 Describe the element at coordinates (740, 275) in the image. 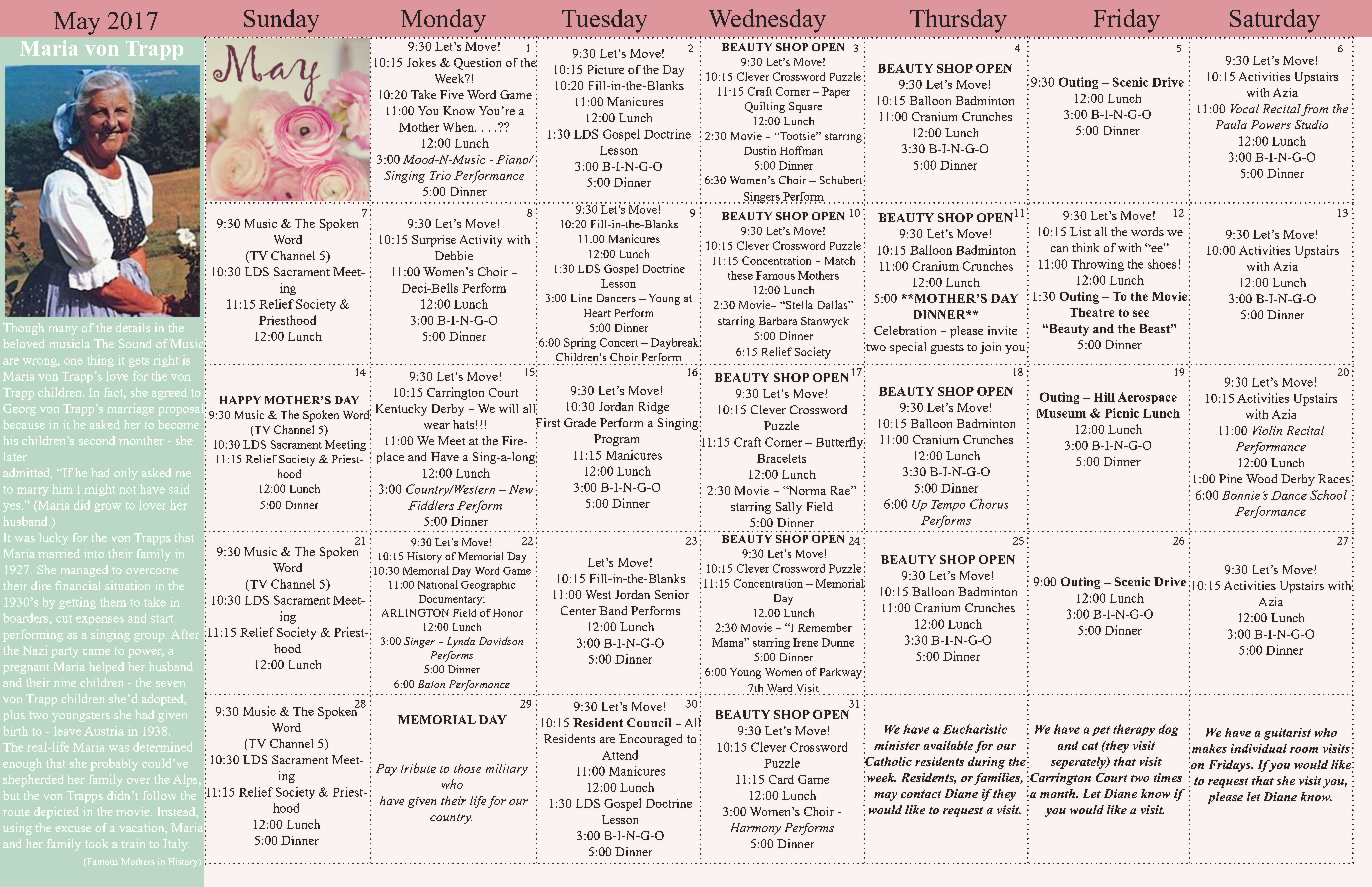

I see `these` at that location.
